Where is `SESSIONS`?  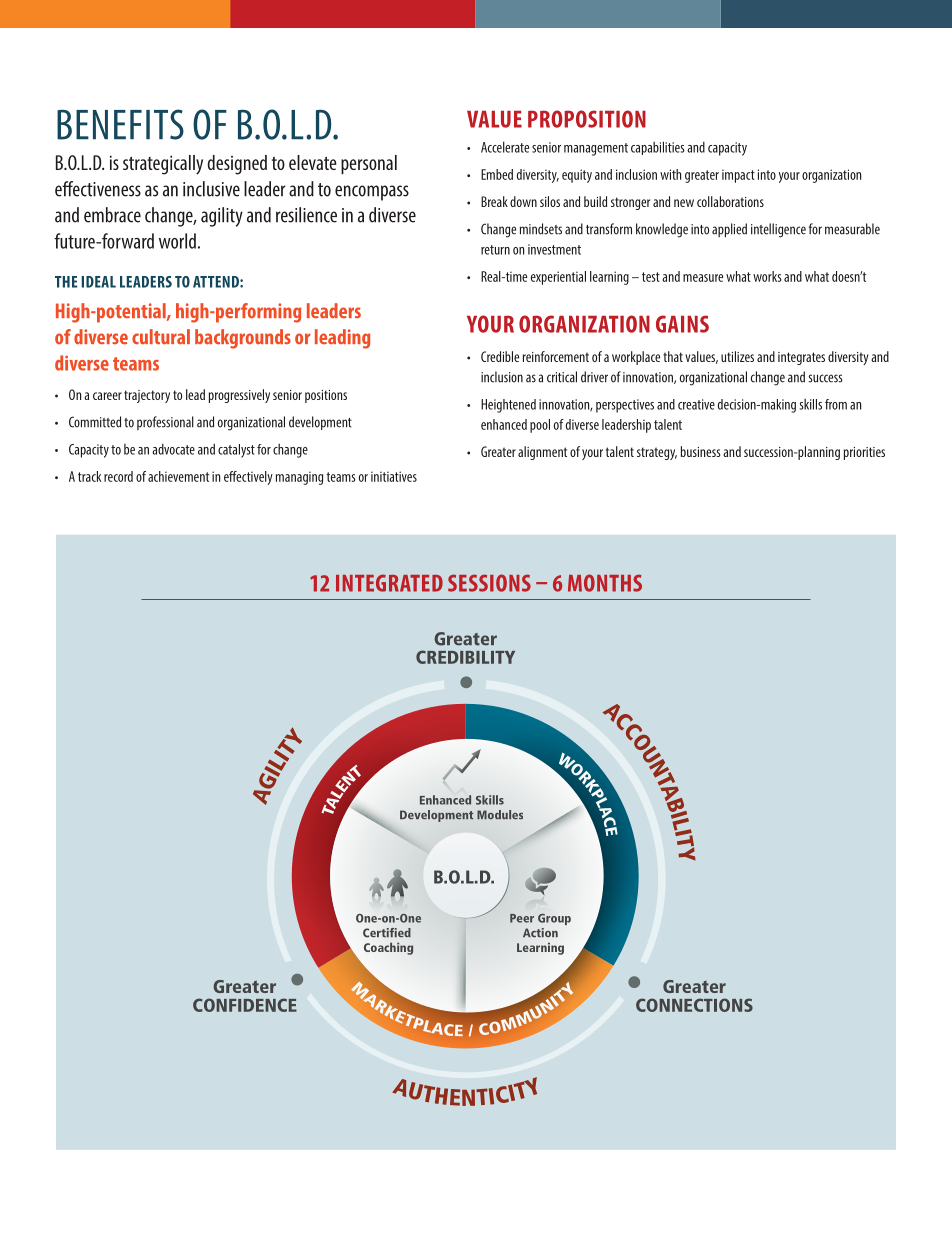
SESSIONS is located at coordinates (489, 583).
